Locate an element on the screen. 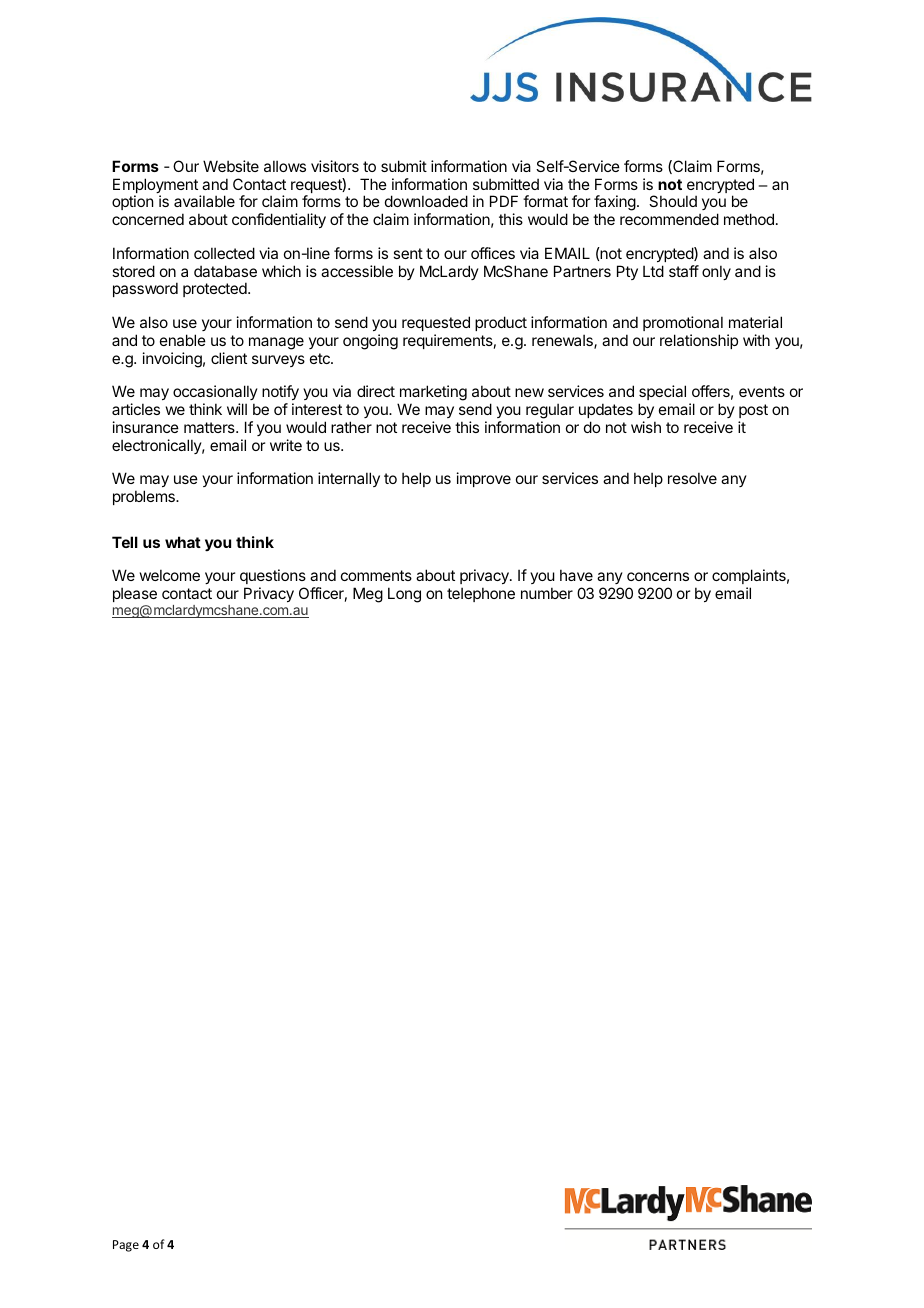  marketing is located at coordinates (433, 393).
